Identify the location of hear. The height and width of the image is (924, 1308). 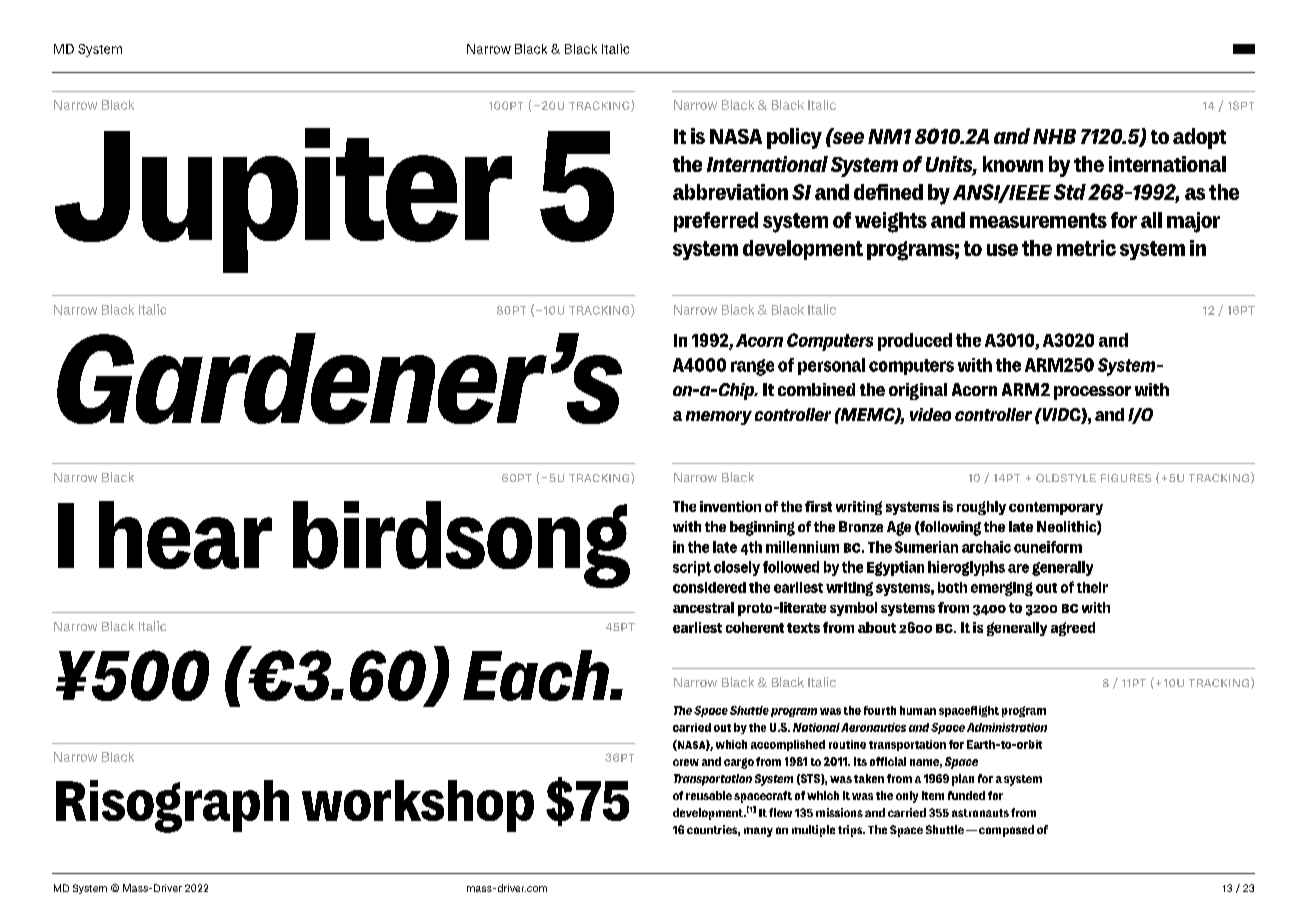
(185, 535).
